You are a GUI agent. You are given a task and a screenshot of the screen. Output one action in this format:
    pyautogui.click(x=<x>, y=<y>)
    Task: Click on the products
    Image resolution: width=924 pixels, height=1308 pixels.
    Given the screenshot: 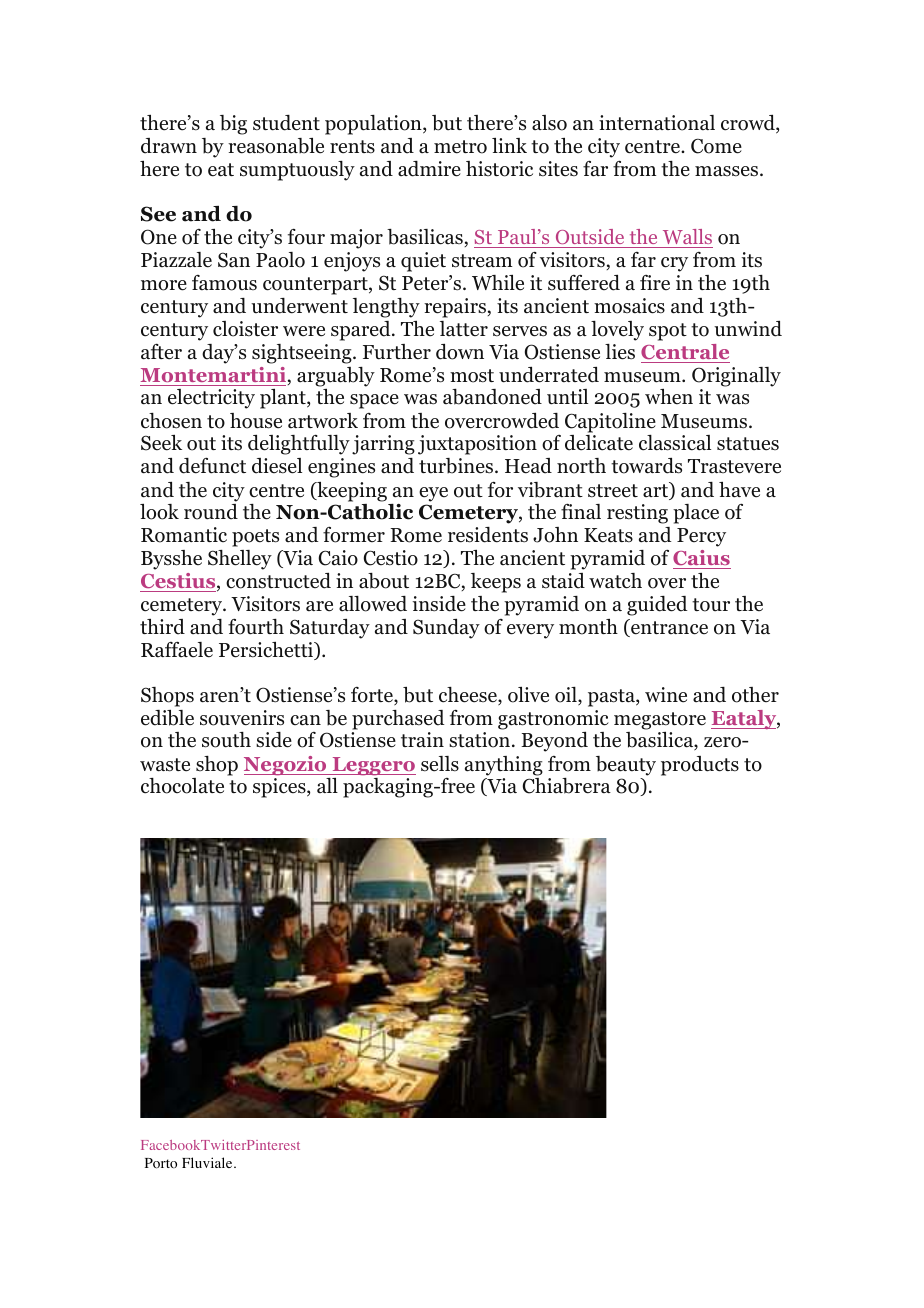 What is the action you would take?
    pyautogui.click(x=700, y=766)
